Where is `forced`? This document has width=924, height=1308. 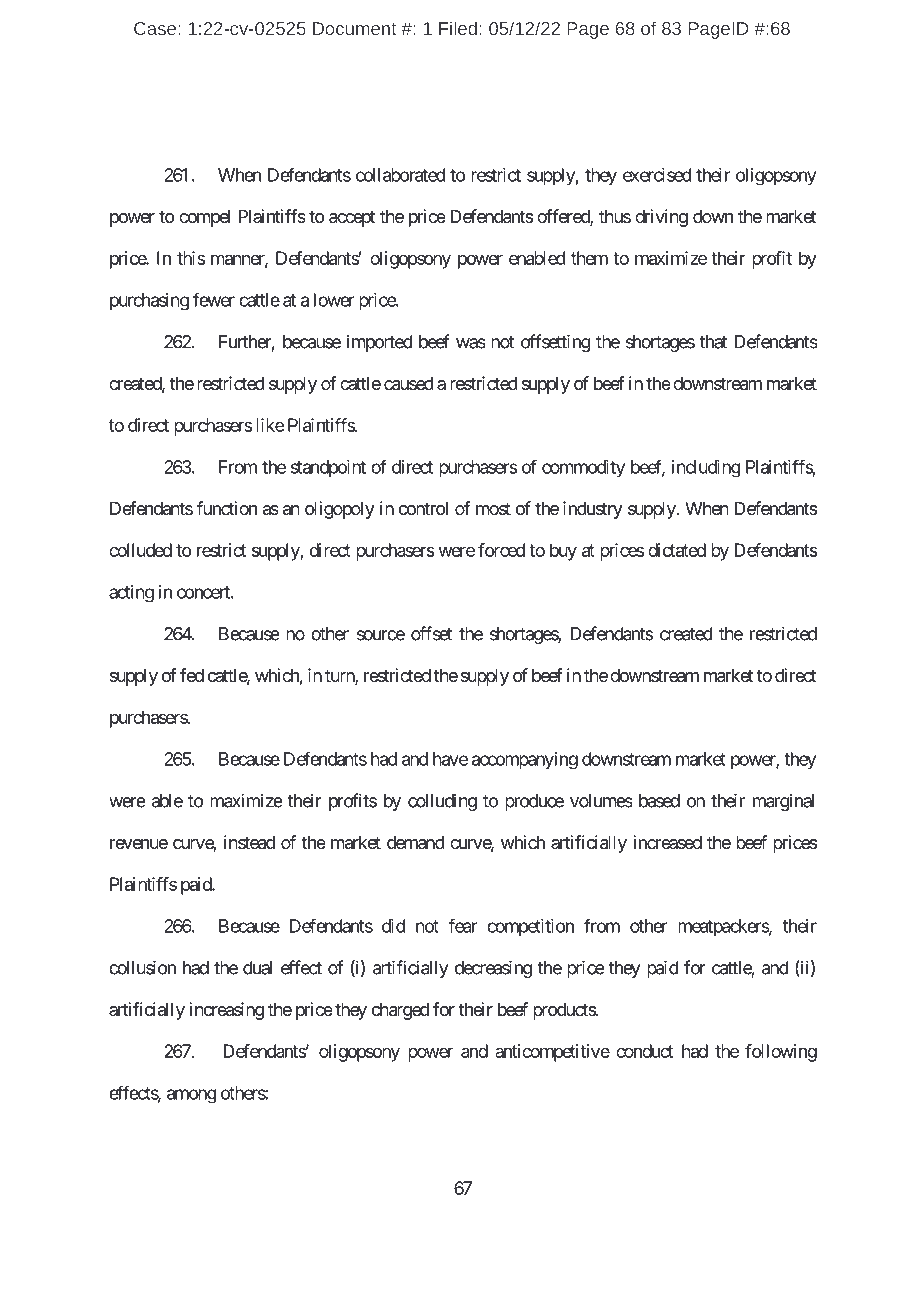
forced is located at coordinates (501, 550).
